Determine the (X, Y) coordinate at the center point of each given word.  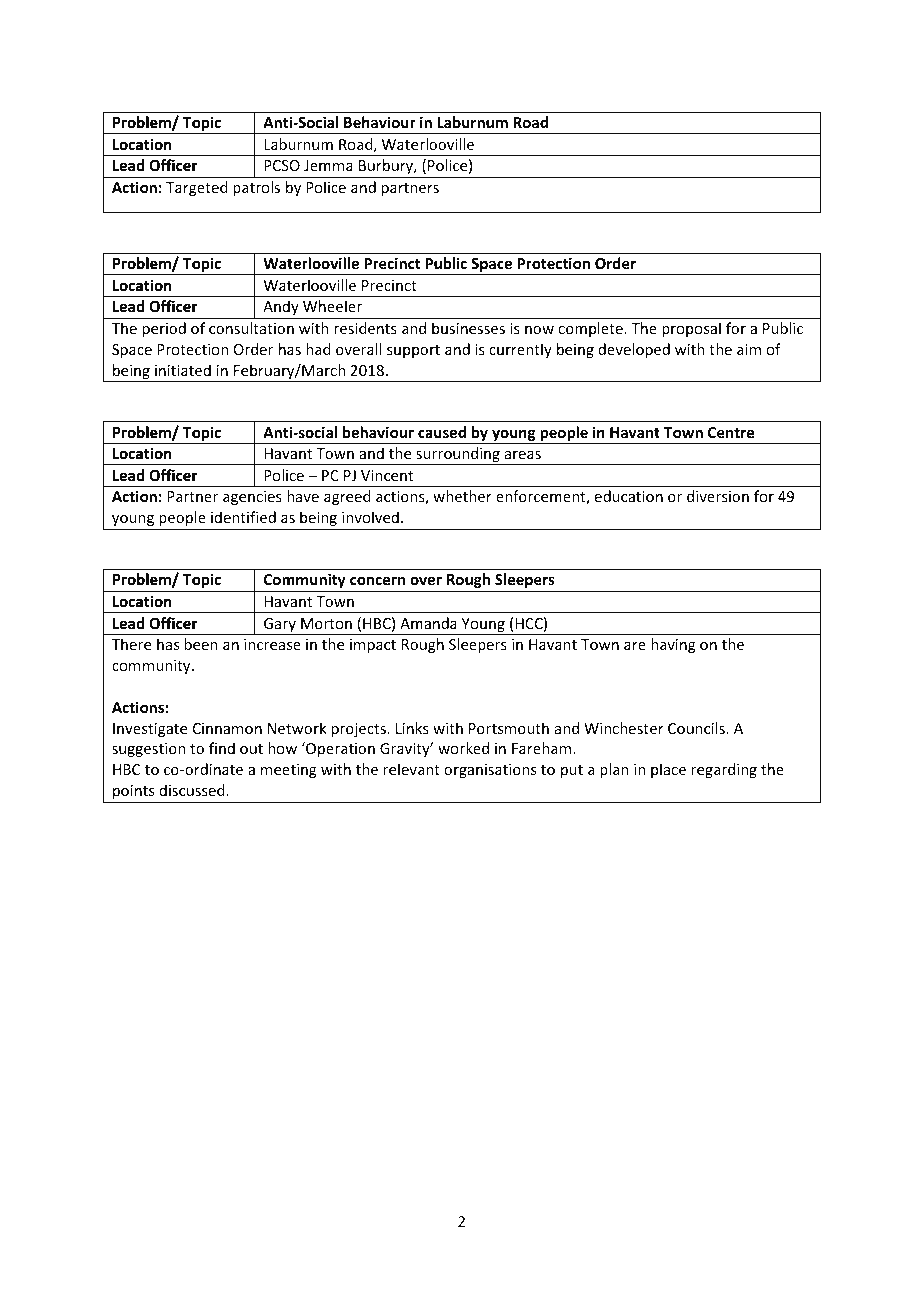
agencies (252, 498)
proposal (691, 329)
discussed (192, 790)
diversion (718, 496)
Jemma (328, 165)
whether (462, 496)
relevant (411, 769)
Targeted (197, 188)
